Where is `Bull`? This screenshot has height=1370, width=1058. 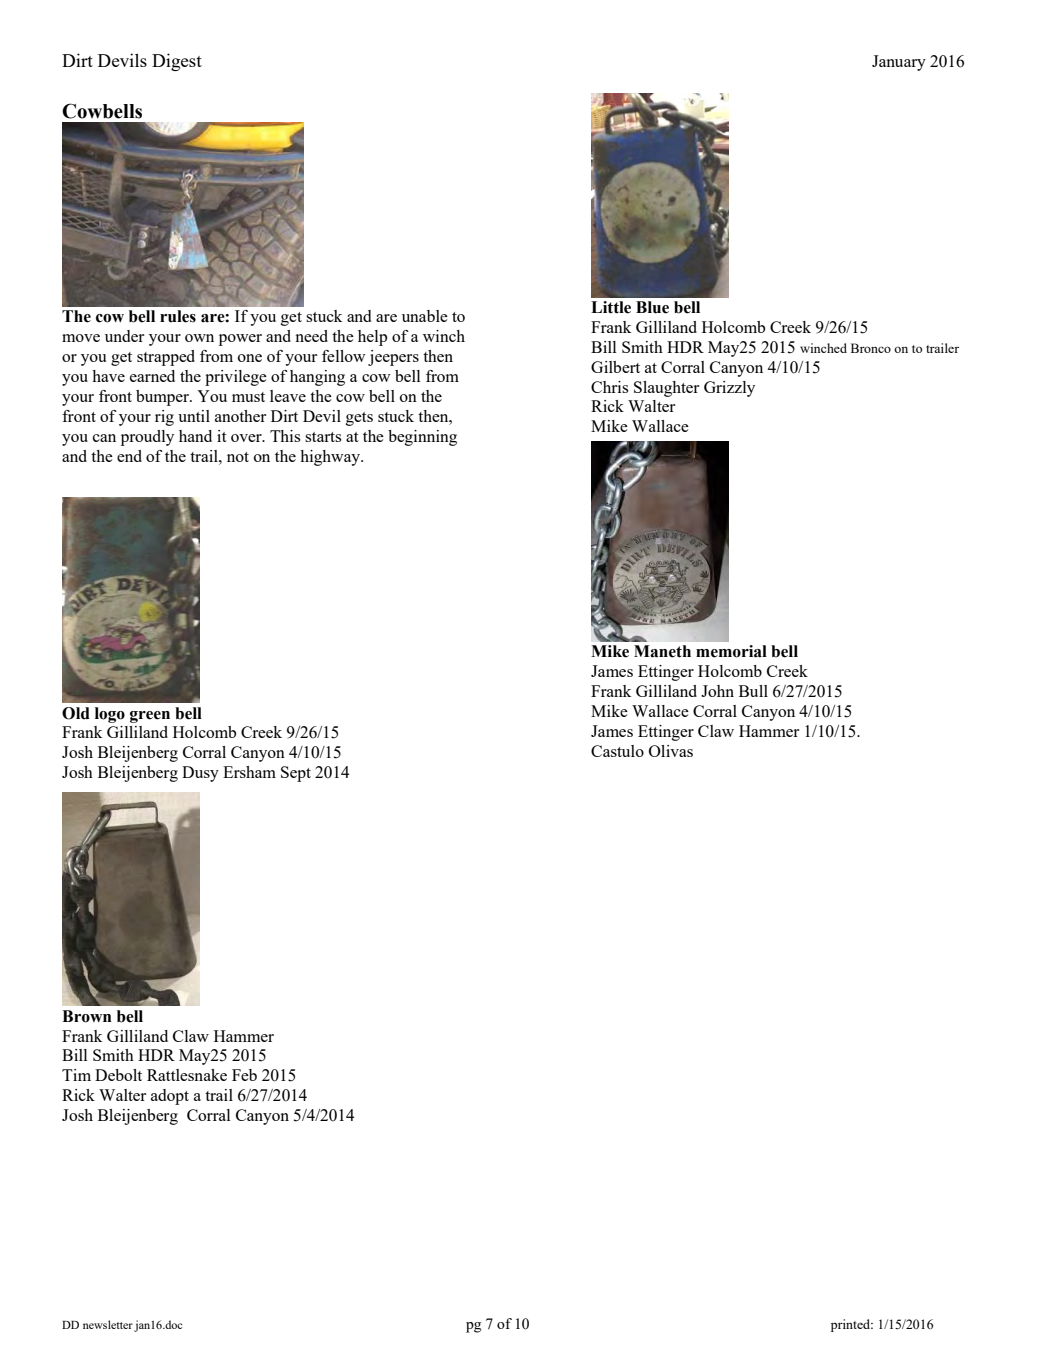 Bull is located at coordinates (753, 691).
